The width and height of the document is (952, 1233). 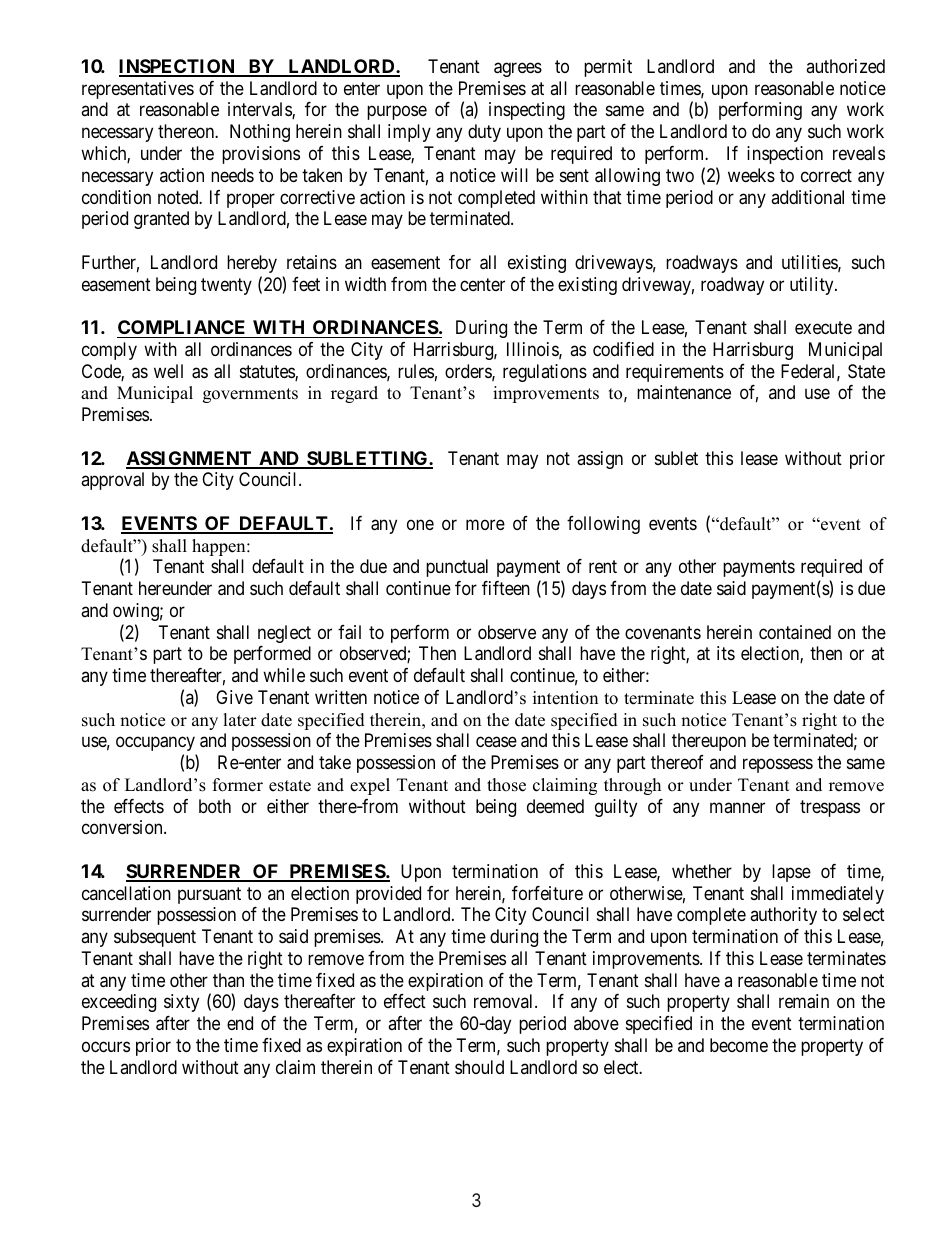 What do you see at coordinates (795, 632) in the document?
I see `contained` at bounding box center [795, 632].
